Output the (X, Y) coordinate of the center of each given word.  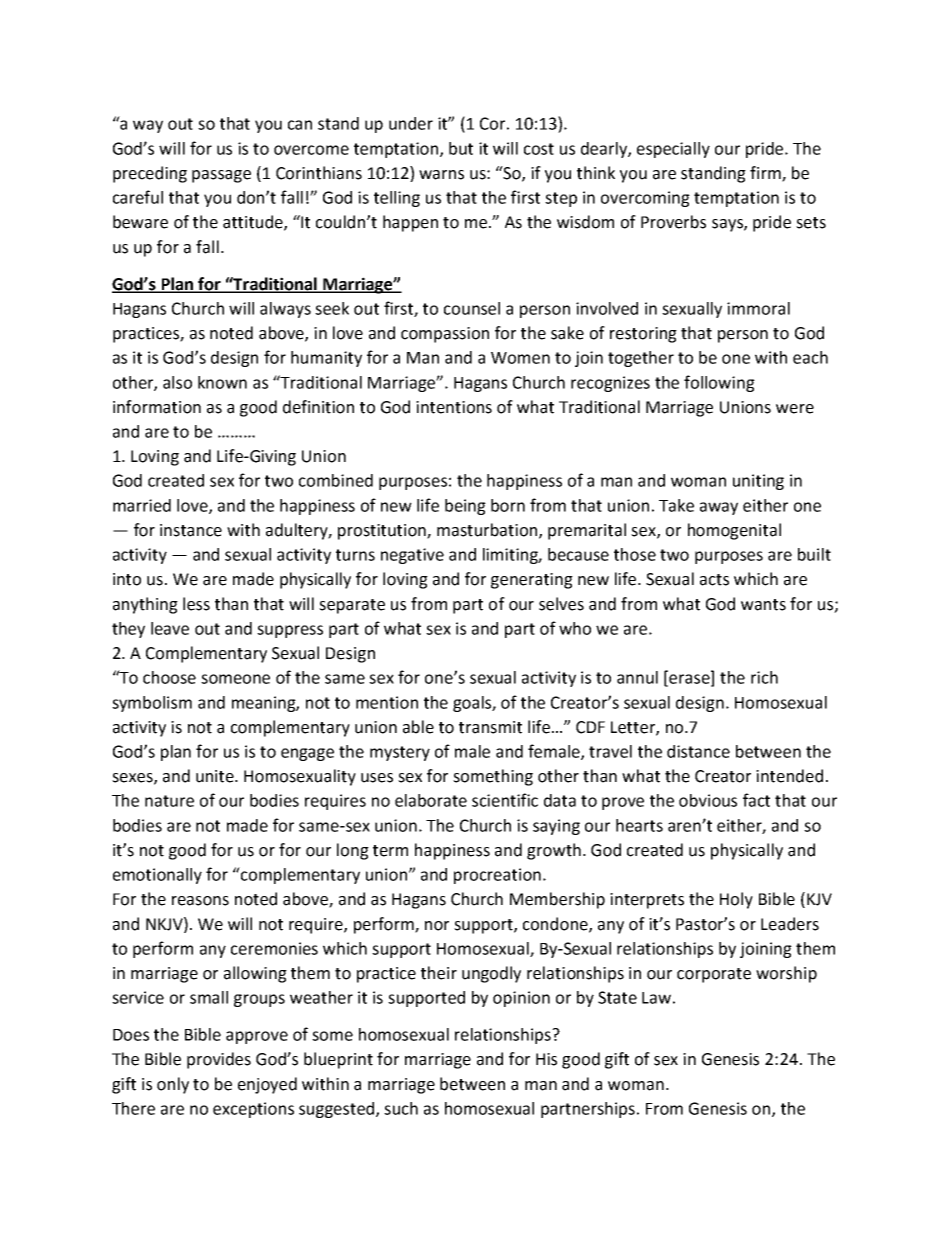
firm (766, 173)
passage (221, 176)
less (196, 604)
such (401, 1108)
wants (763, 605)
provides (219, 1060)
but (461, 148)
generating (532, 581)
